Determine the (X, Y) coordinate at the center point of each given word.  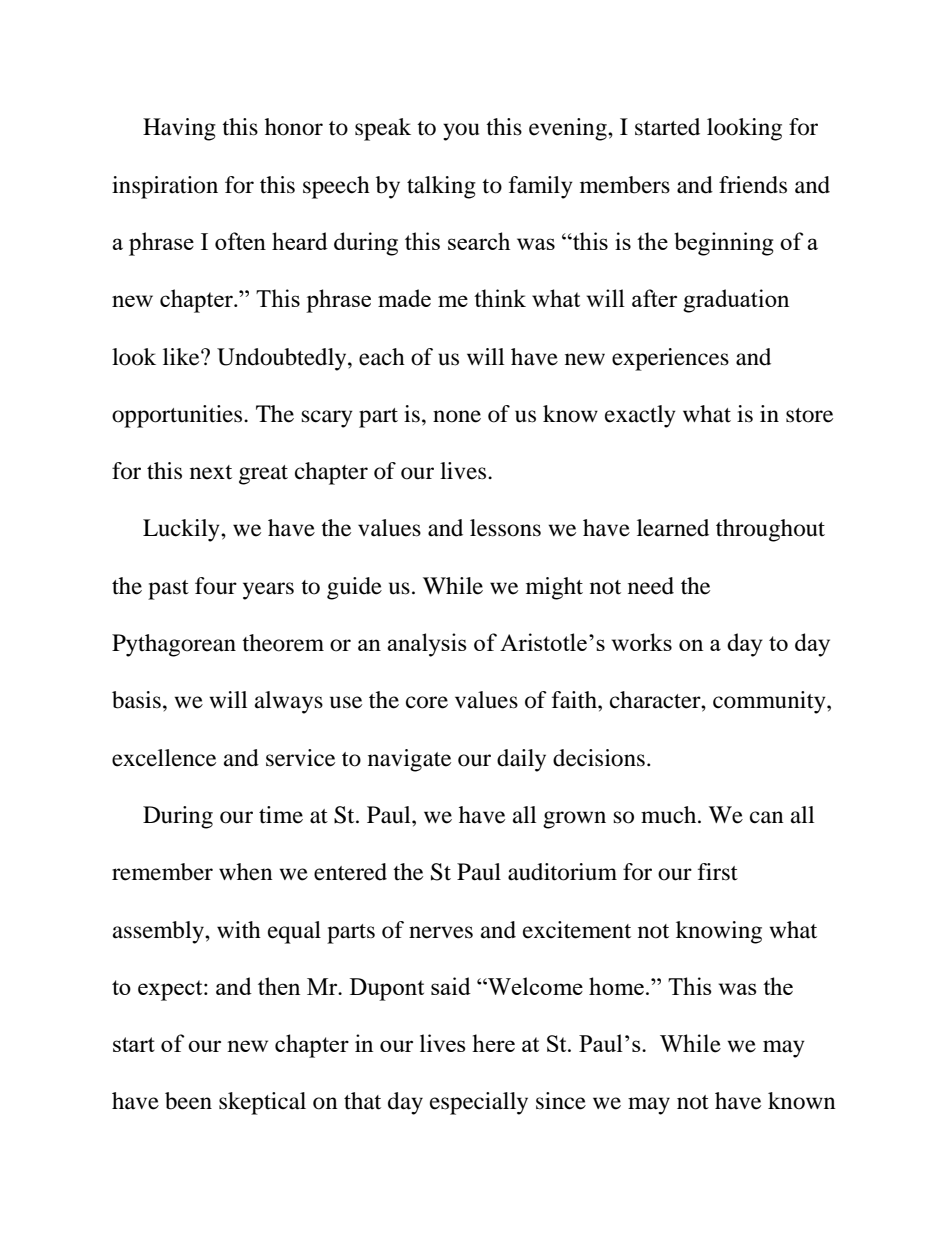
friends (753, 185)
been (188, 1101)
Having (179, 129)
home (616, 986)
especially (479, 1103)
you (461, 132)
